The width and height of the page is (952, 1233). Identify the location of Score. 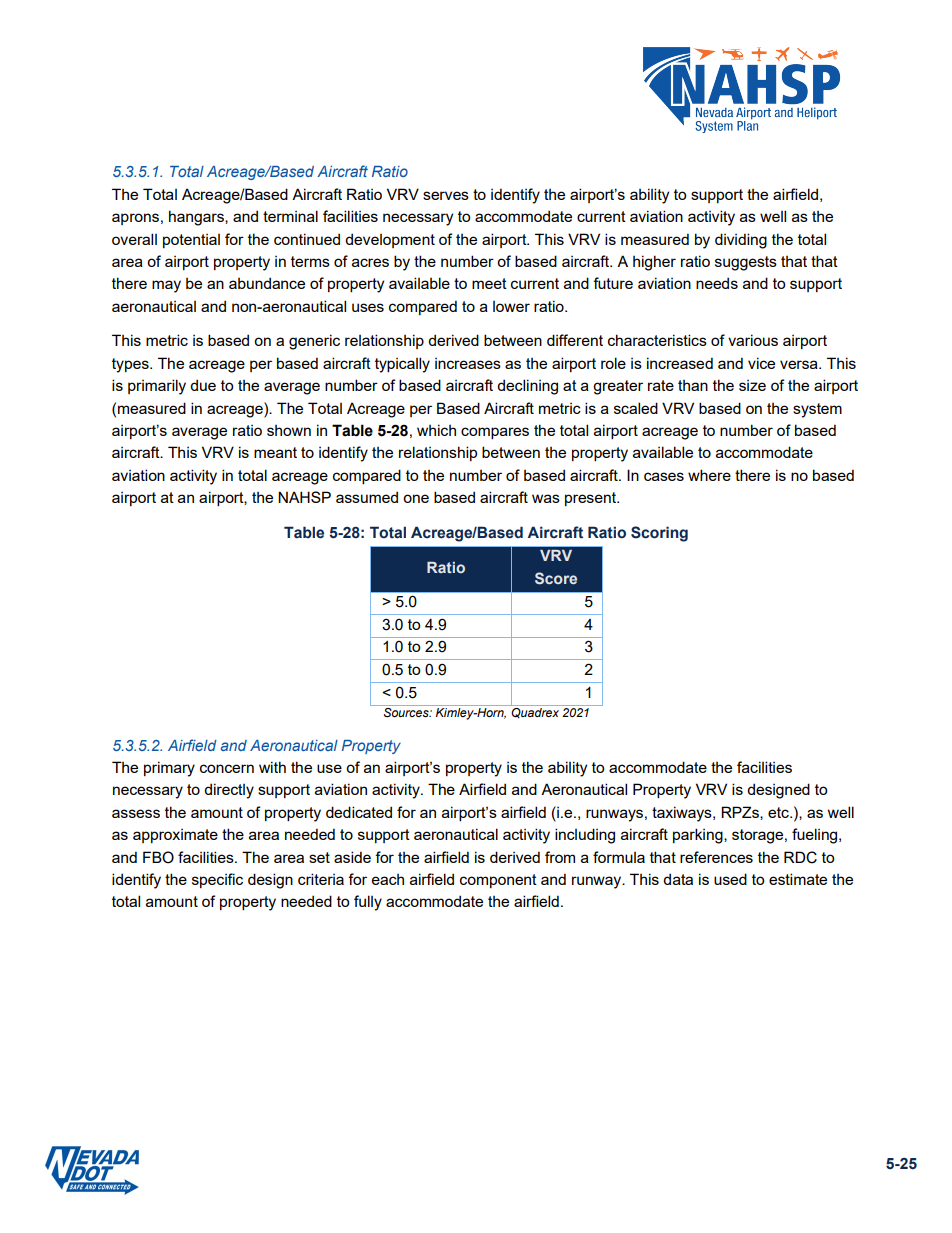
(556, 578).
